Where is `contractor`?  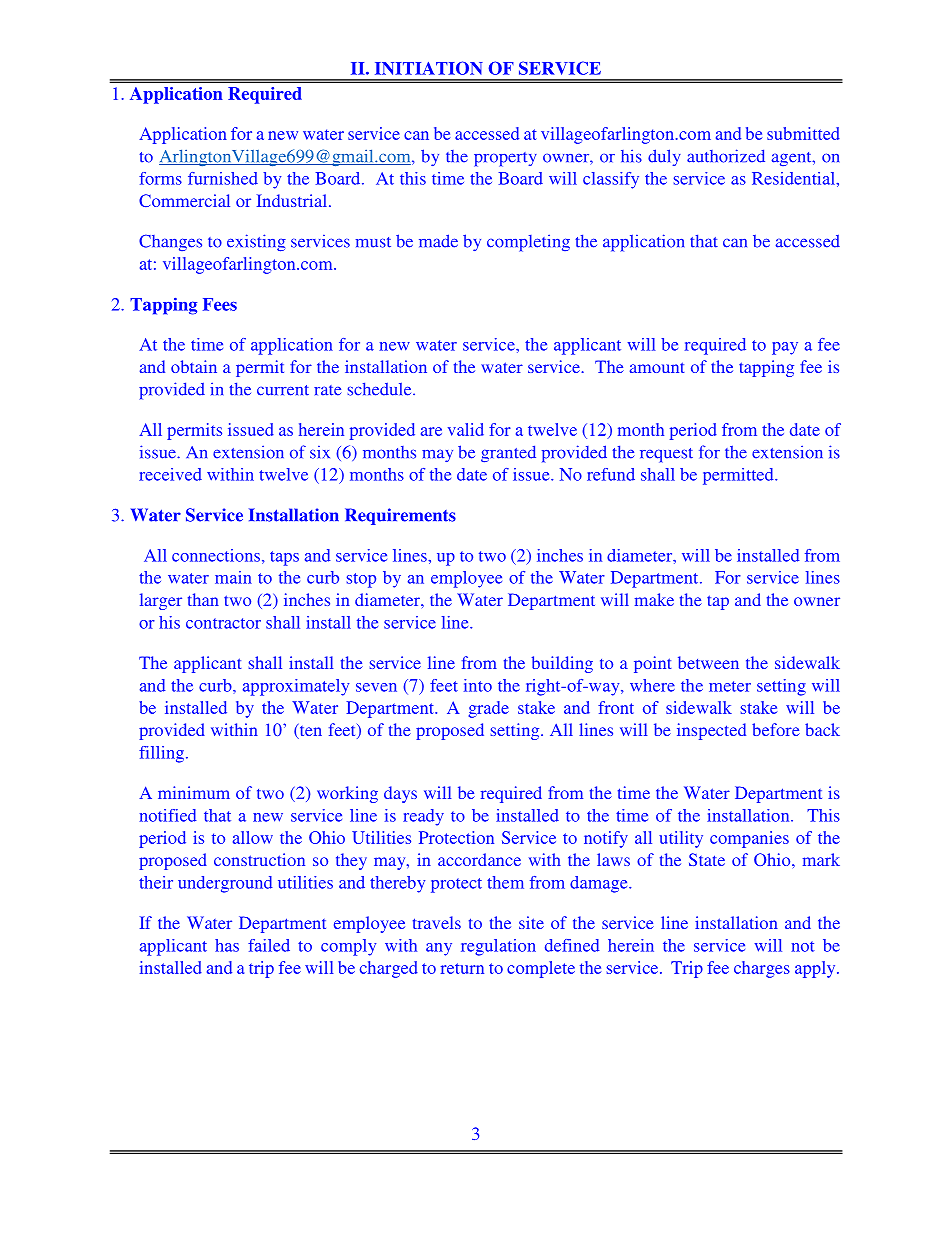 contractor is located at coordinates (223, 623).
